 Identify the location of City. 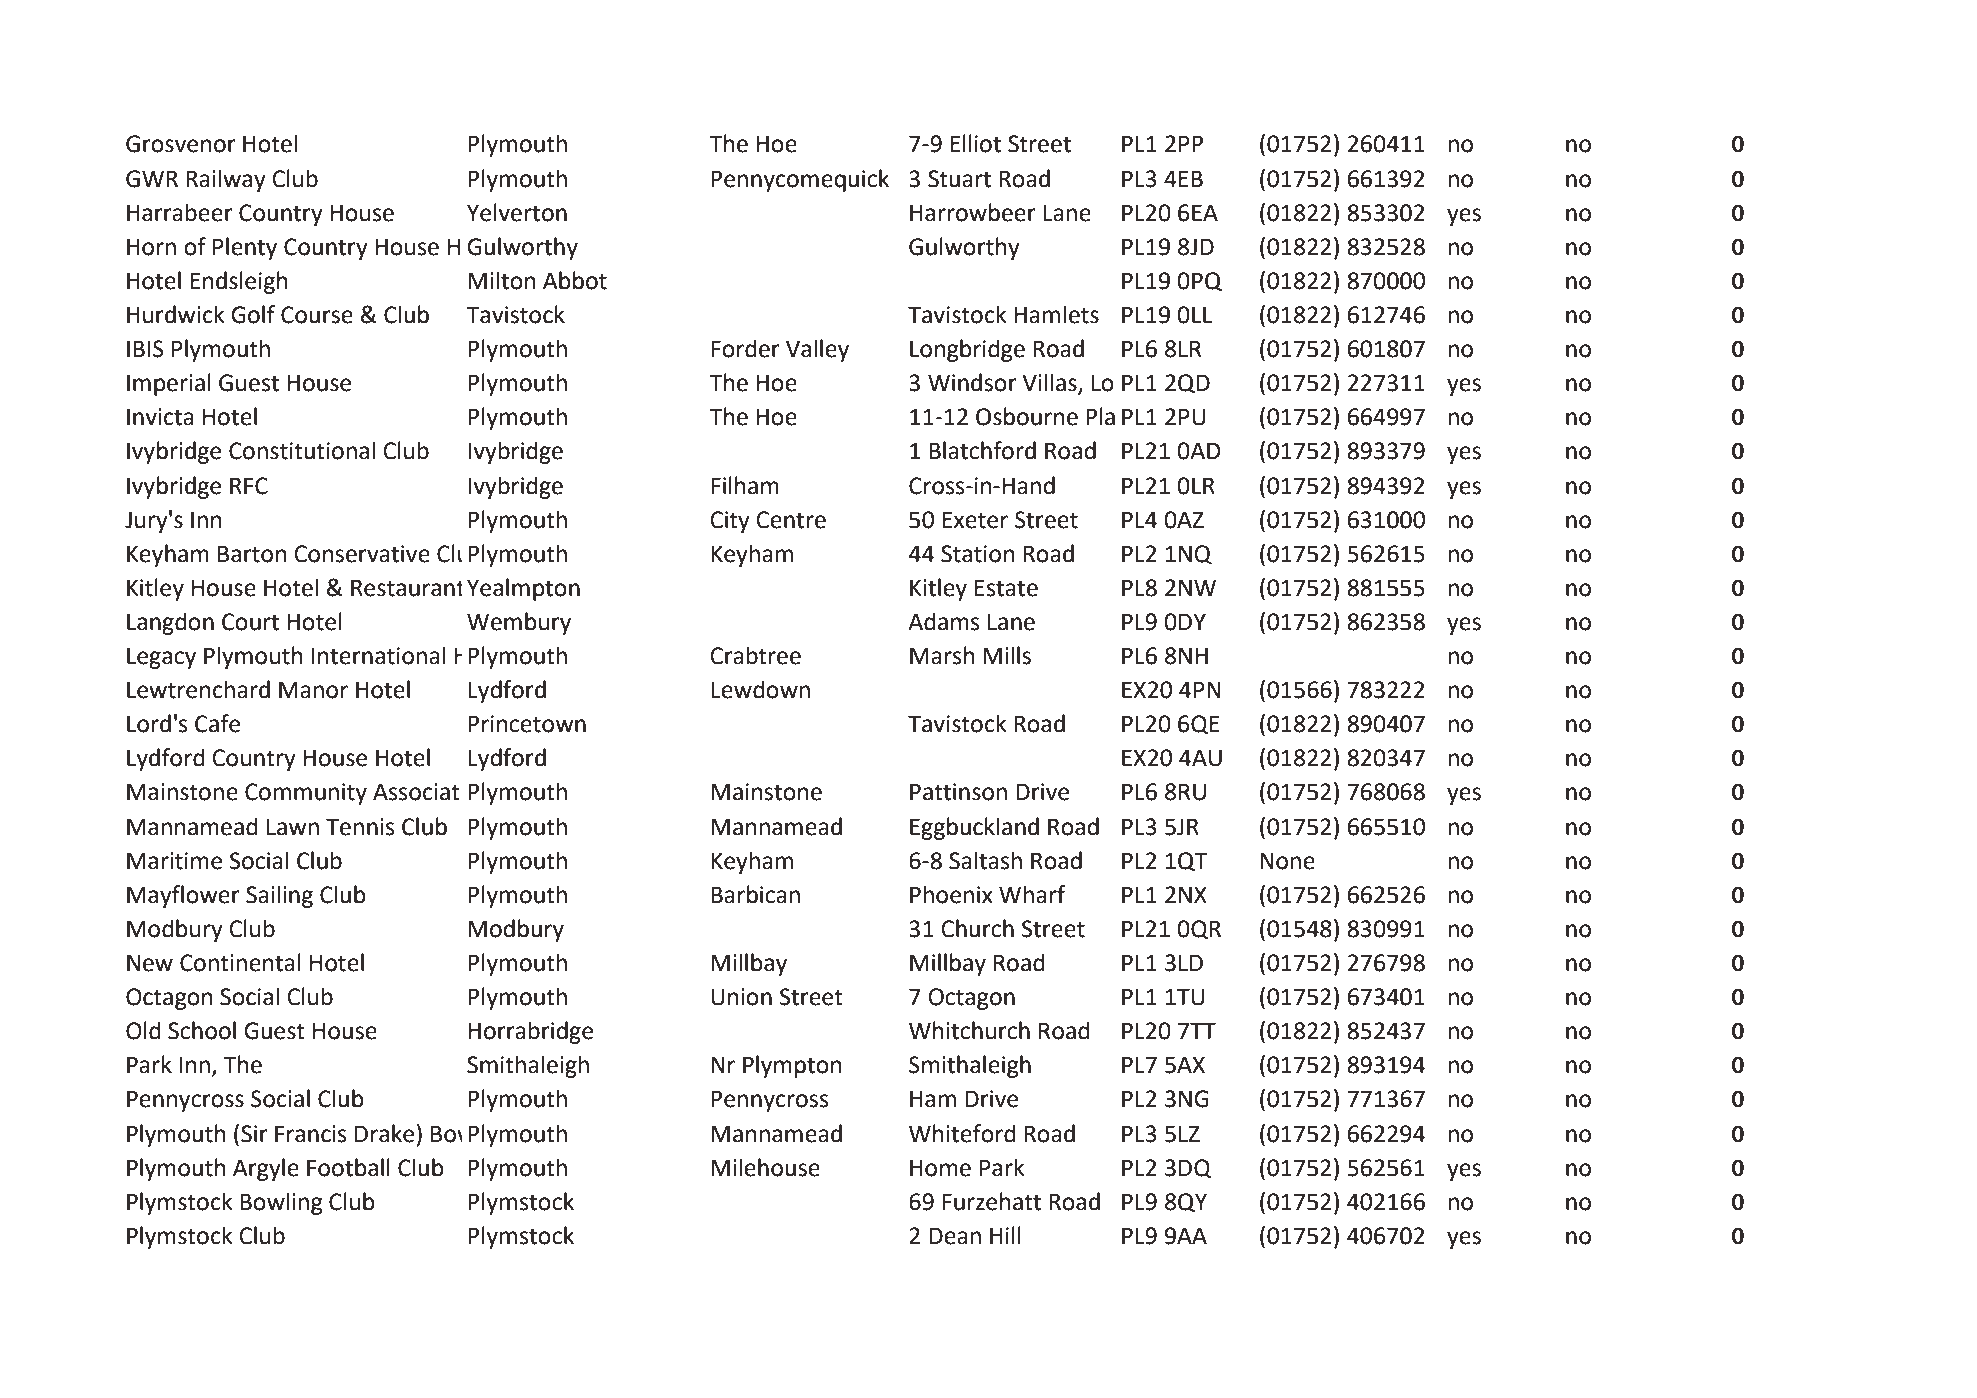
(730, 522).
